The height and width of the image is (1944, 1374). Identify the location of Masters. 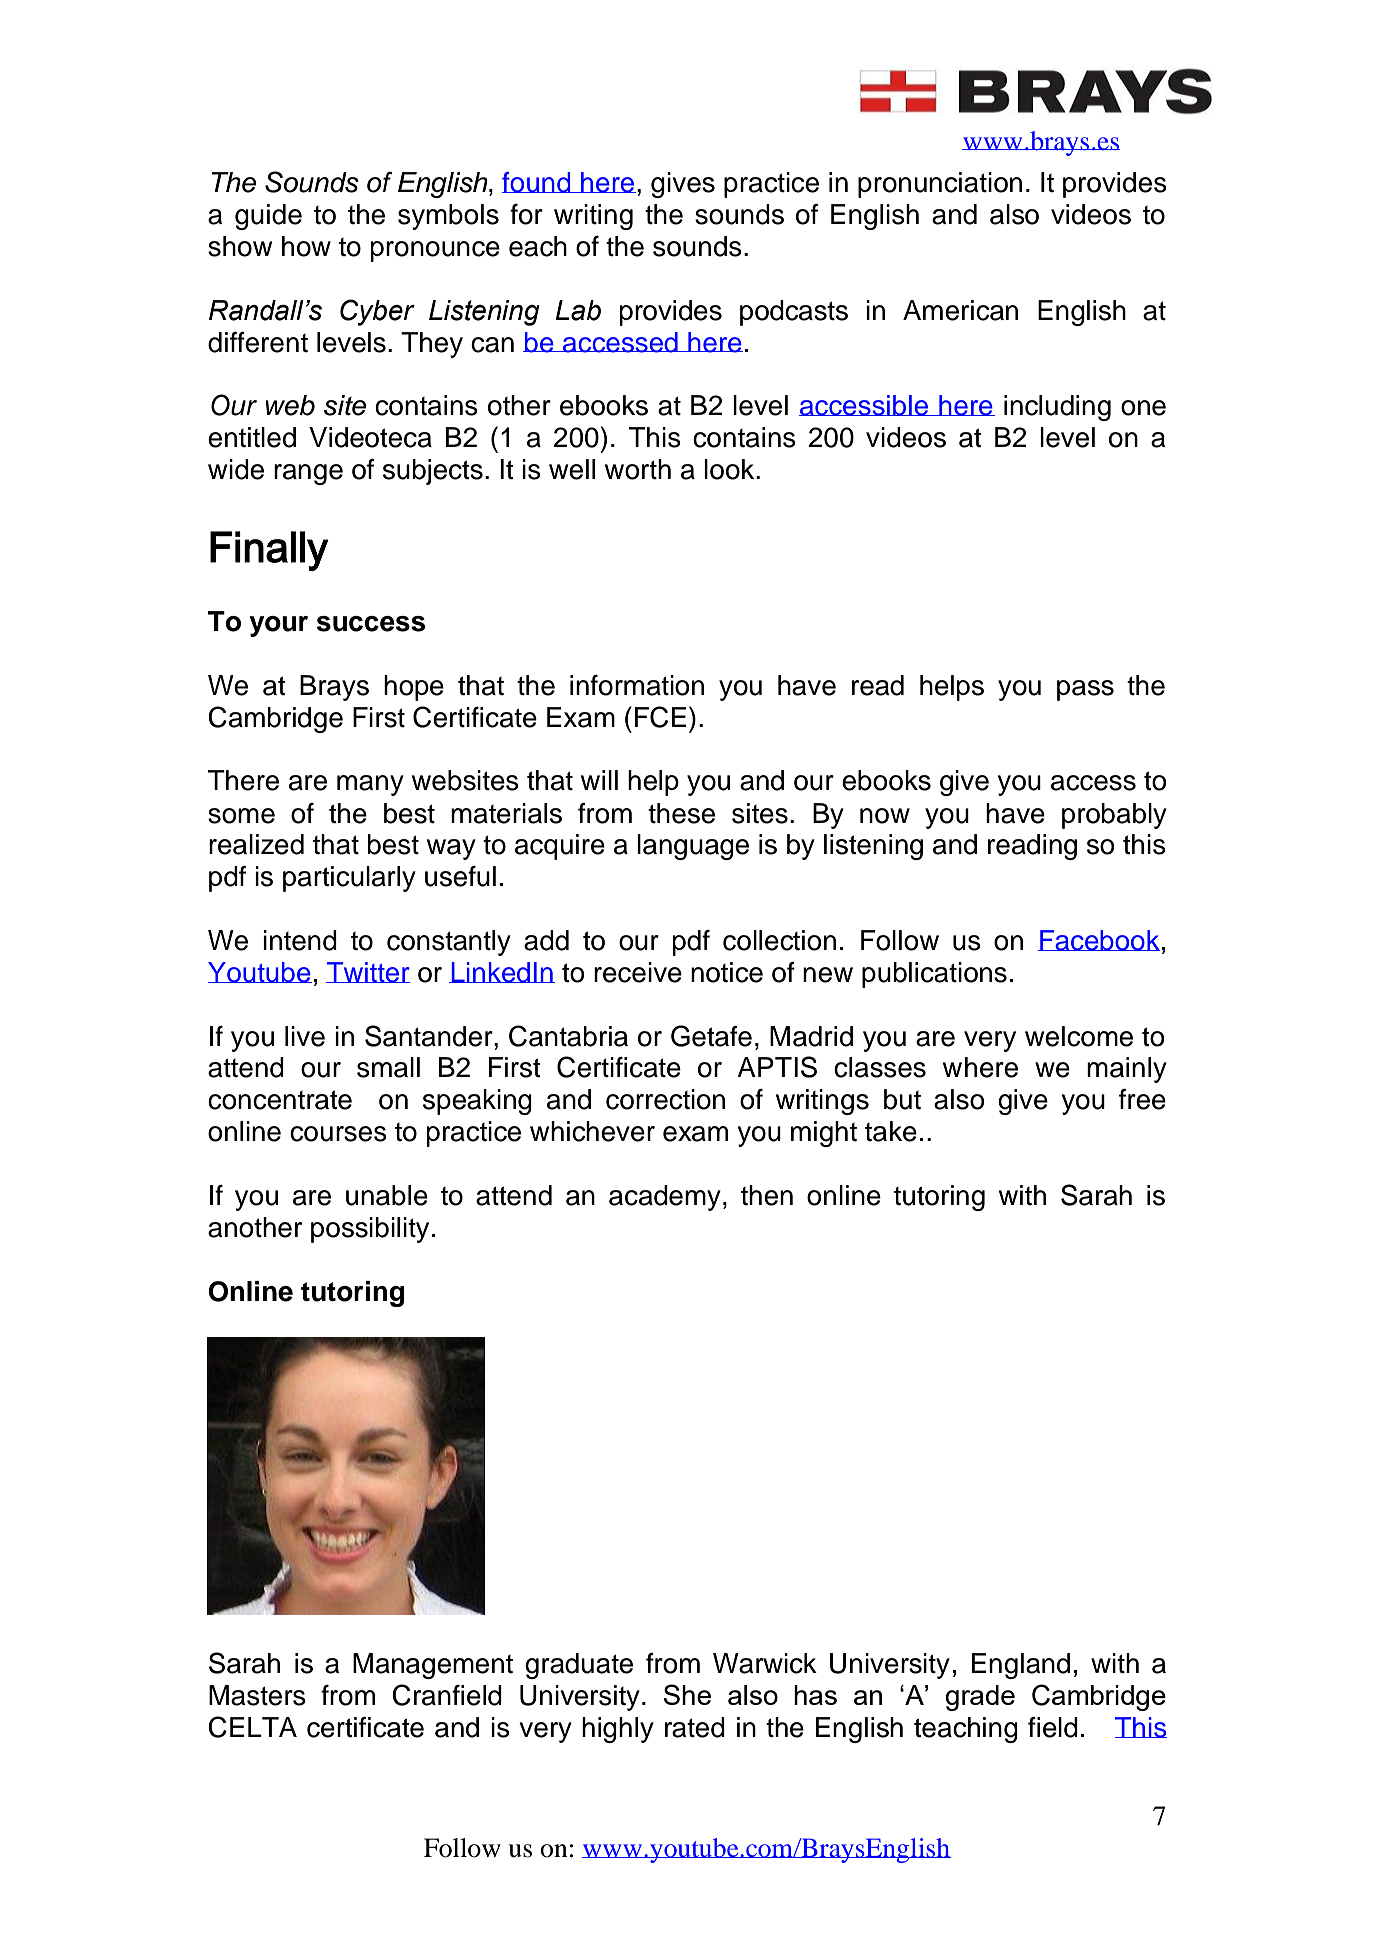
(257, 1695).
